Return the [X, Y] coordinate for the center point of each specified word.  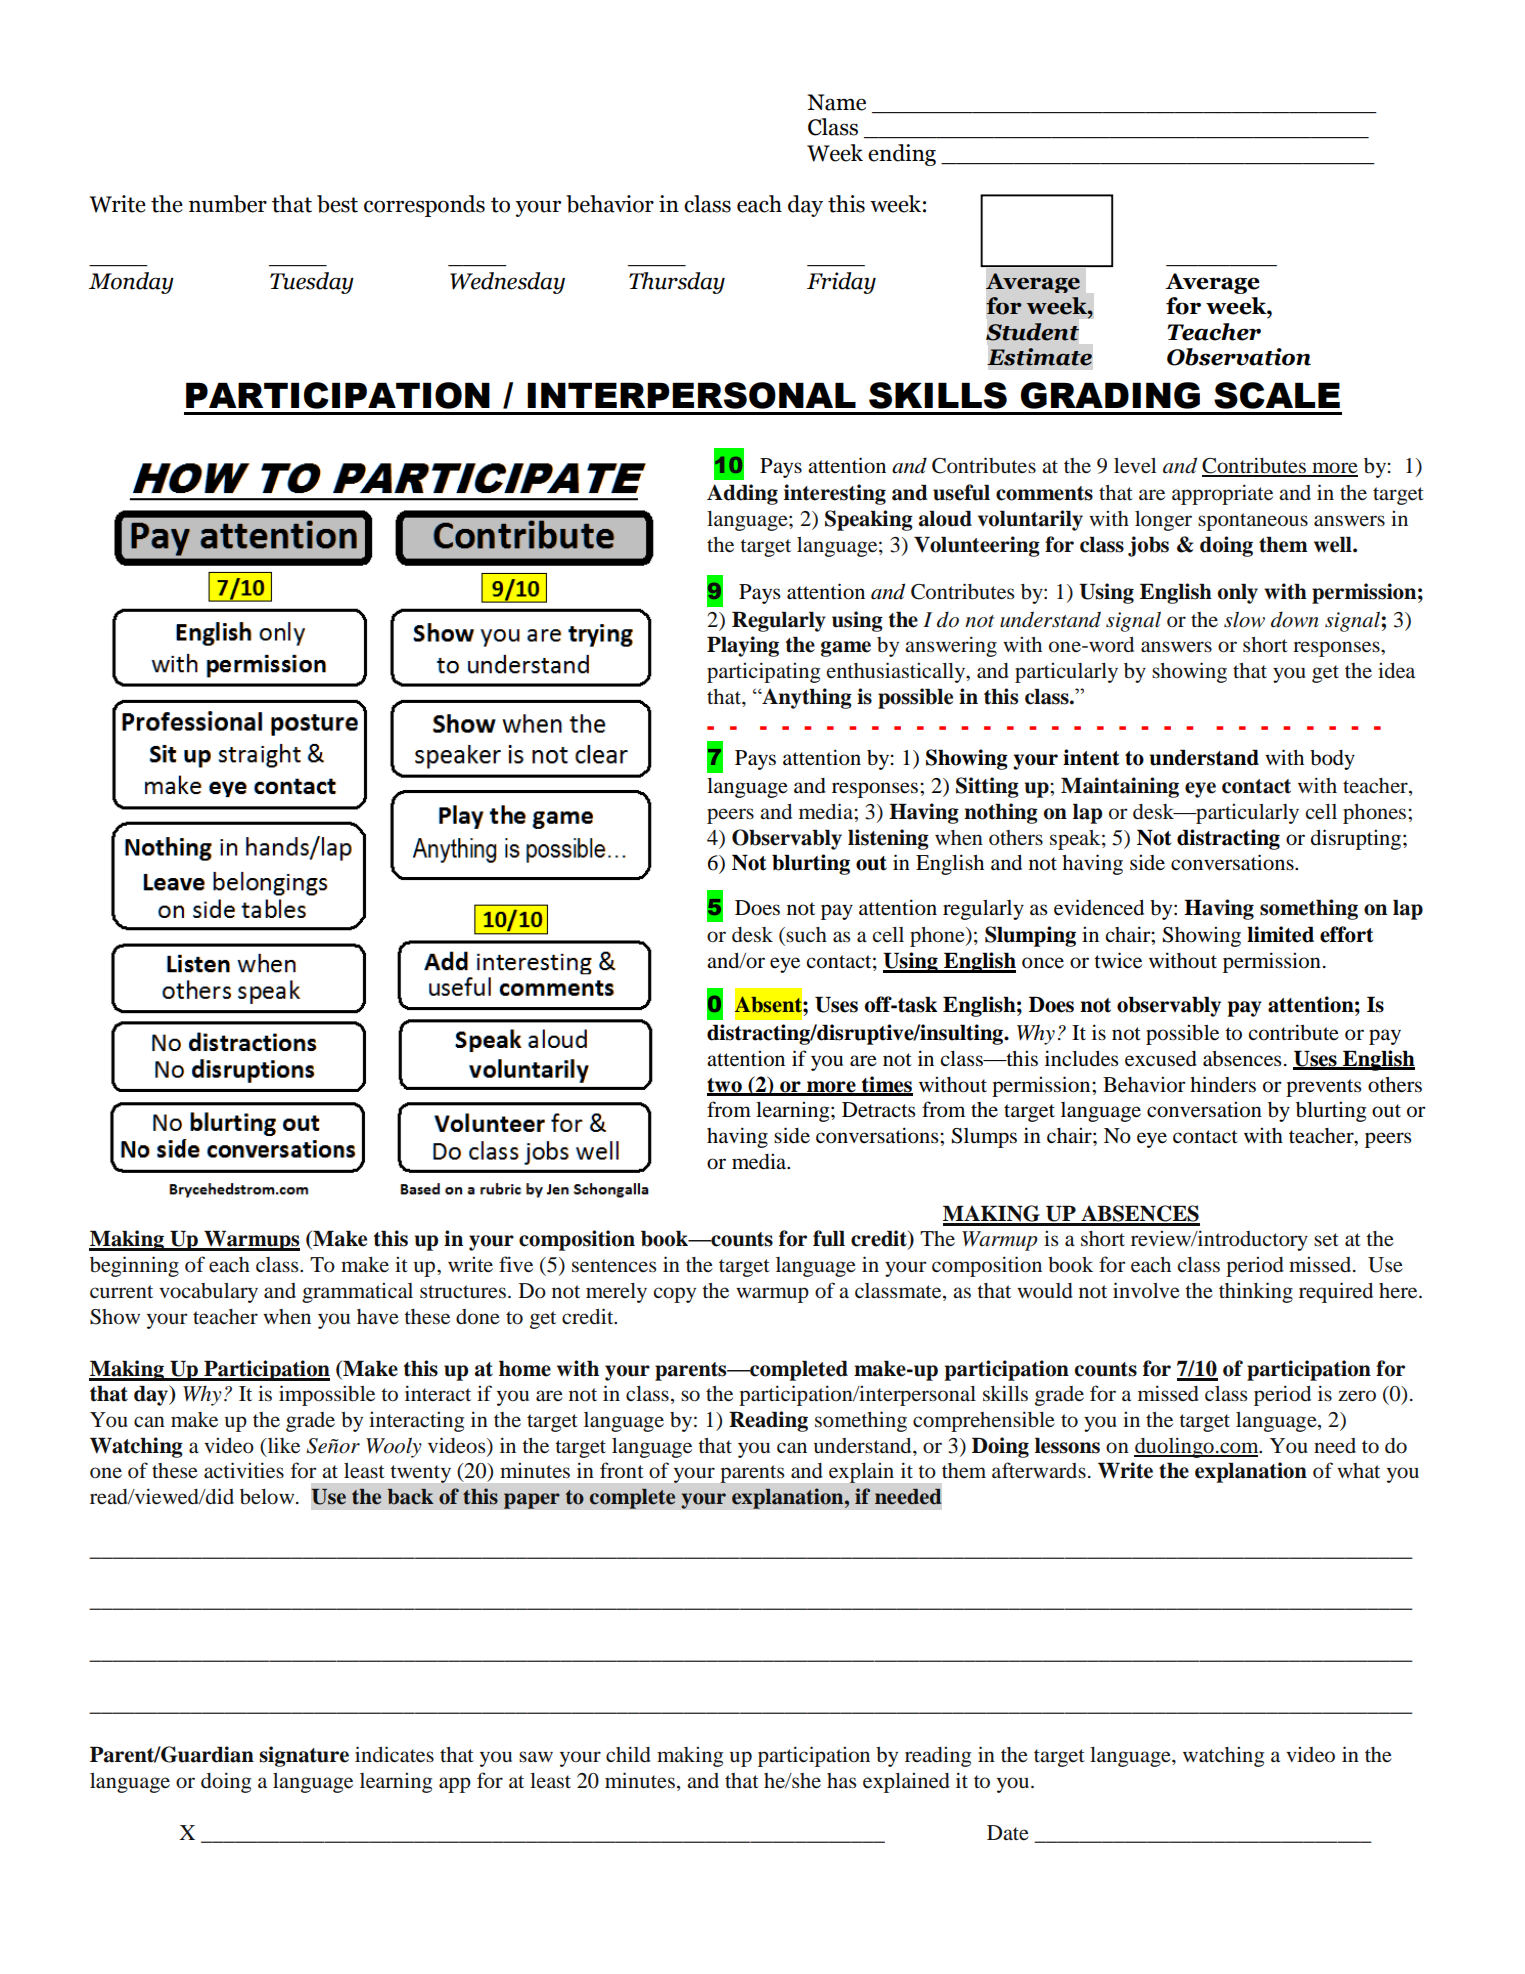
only [1238, 593]
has [842, 1780]
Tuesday [312, 283]
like [282, 1445]
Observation [1239, 357]
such [806, 935]
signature [304, 1756]
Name [836, 102]
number [228, 204]
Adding [742, 494]
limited [1280, 934]
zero [1357, 1396]
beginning [134, 1266]
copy [675, 1295]
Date [1008, 1833]
